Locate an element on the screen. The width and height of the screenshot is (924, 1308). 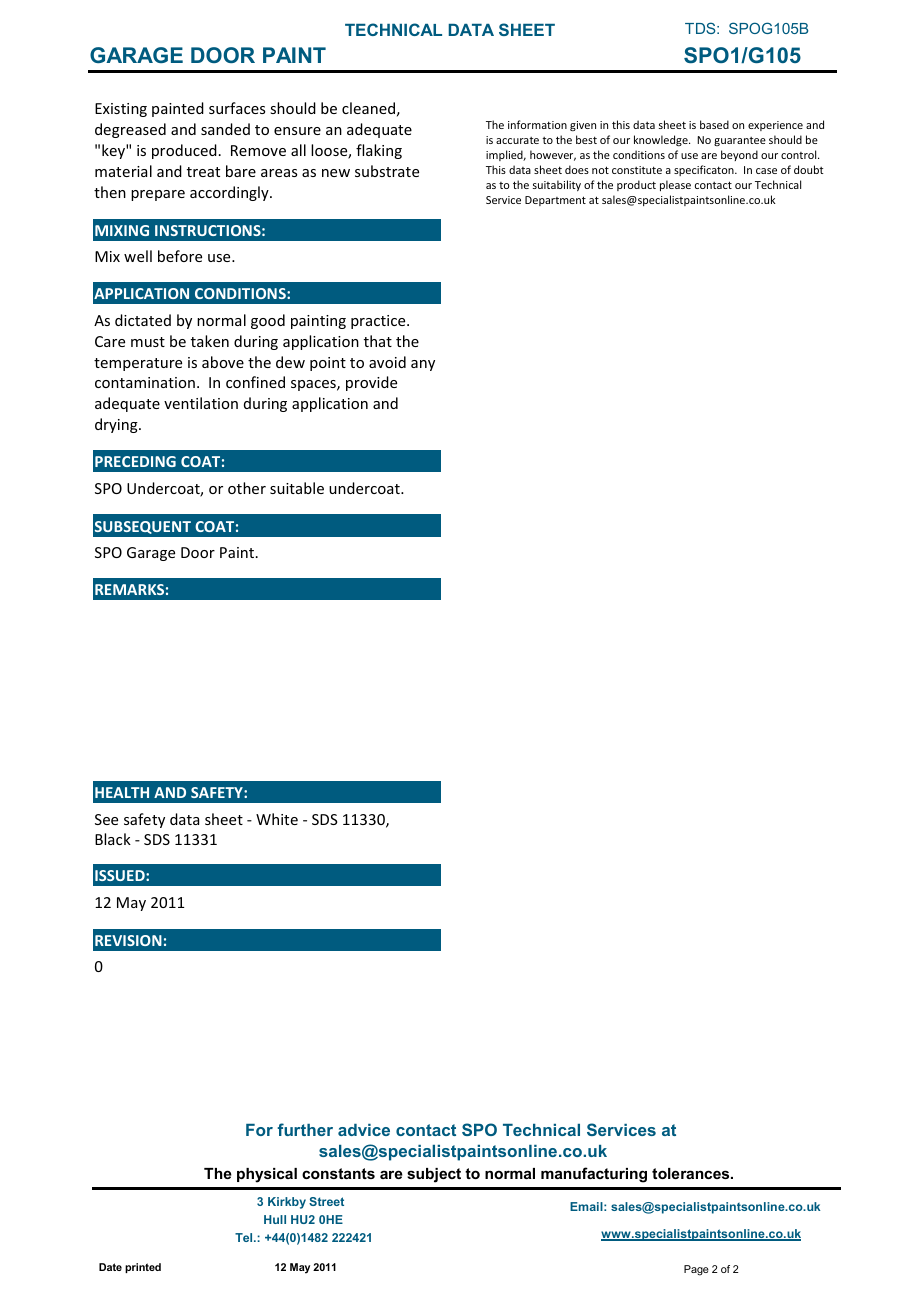
Tel is located at coordinates (245, 1237).
